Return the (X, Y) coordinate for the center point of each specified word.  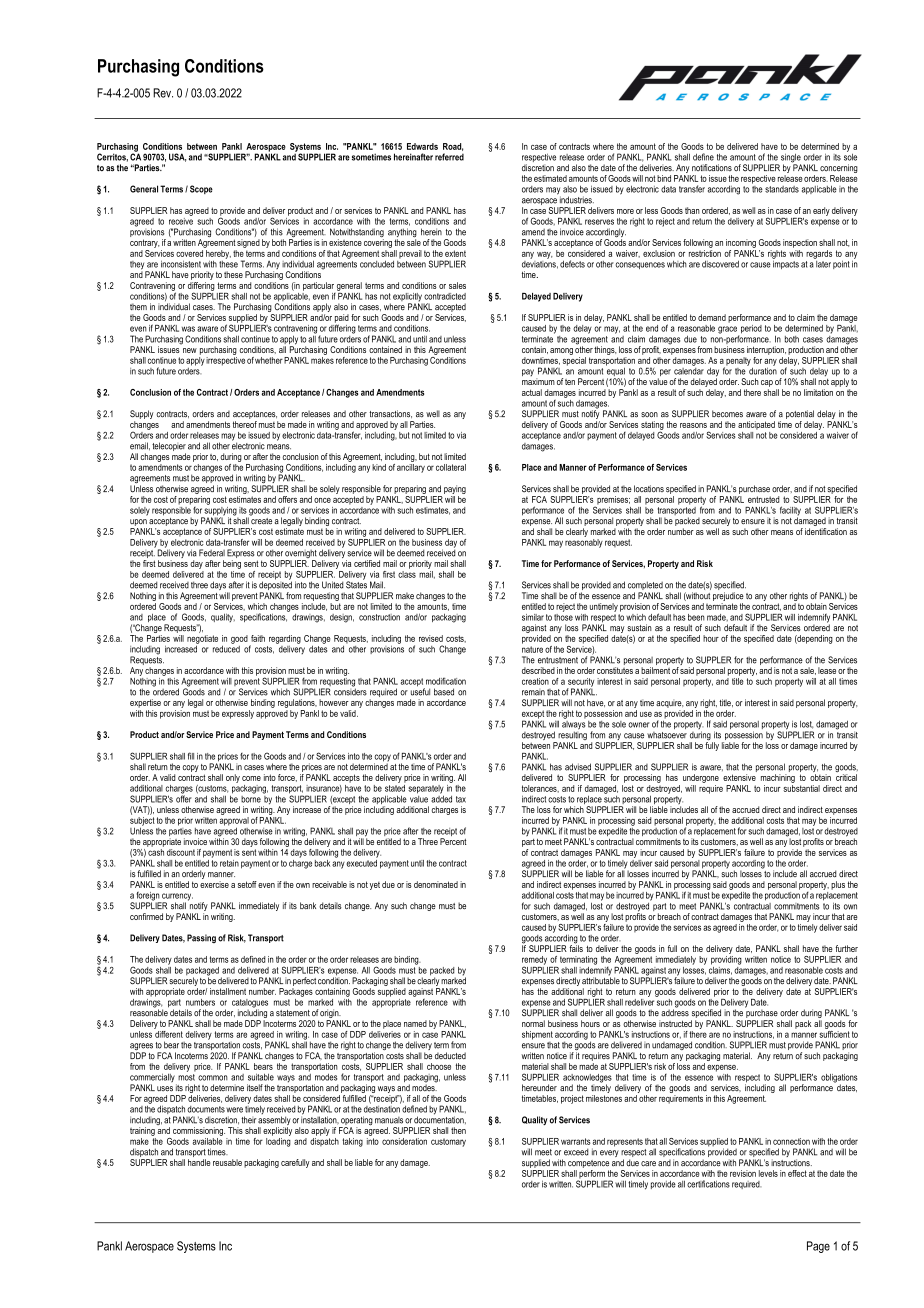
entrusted (763, 499)
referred (449, 157)
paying (455, 489)
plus (838, 885)
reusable (227, 1162)
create (261, 520)
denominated (436, 884)
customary (448, 1142)
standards (782, 189)
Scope (201, 189)
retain (229, 863)
